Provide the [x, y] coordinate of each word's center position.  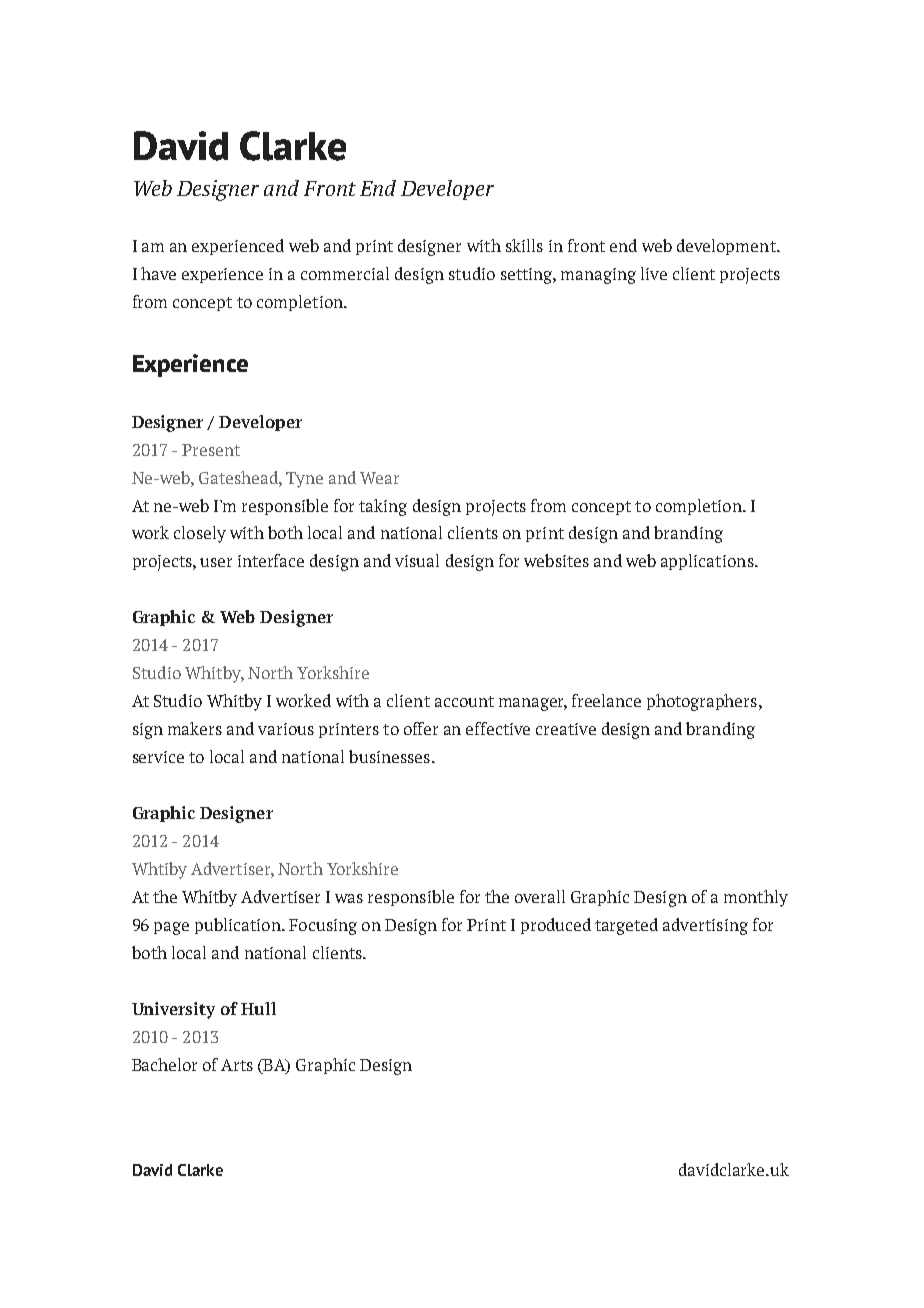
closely [200, 534]
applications [708, 562]
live [654, 273]
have [158, 273]
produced [556, 926]
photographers [703, 702]
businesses [389, 756]
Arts [237, 1065]
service [158, 757]
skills [524, 245]
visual [417, 560]
